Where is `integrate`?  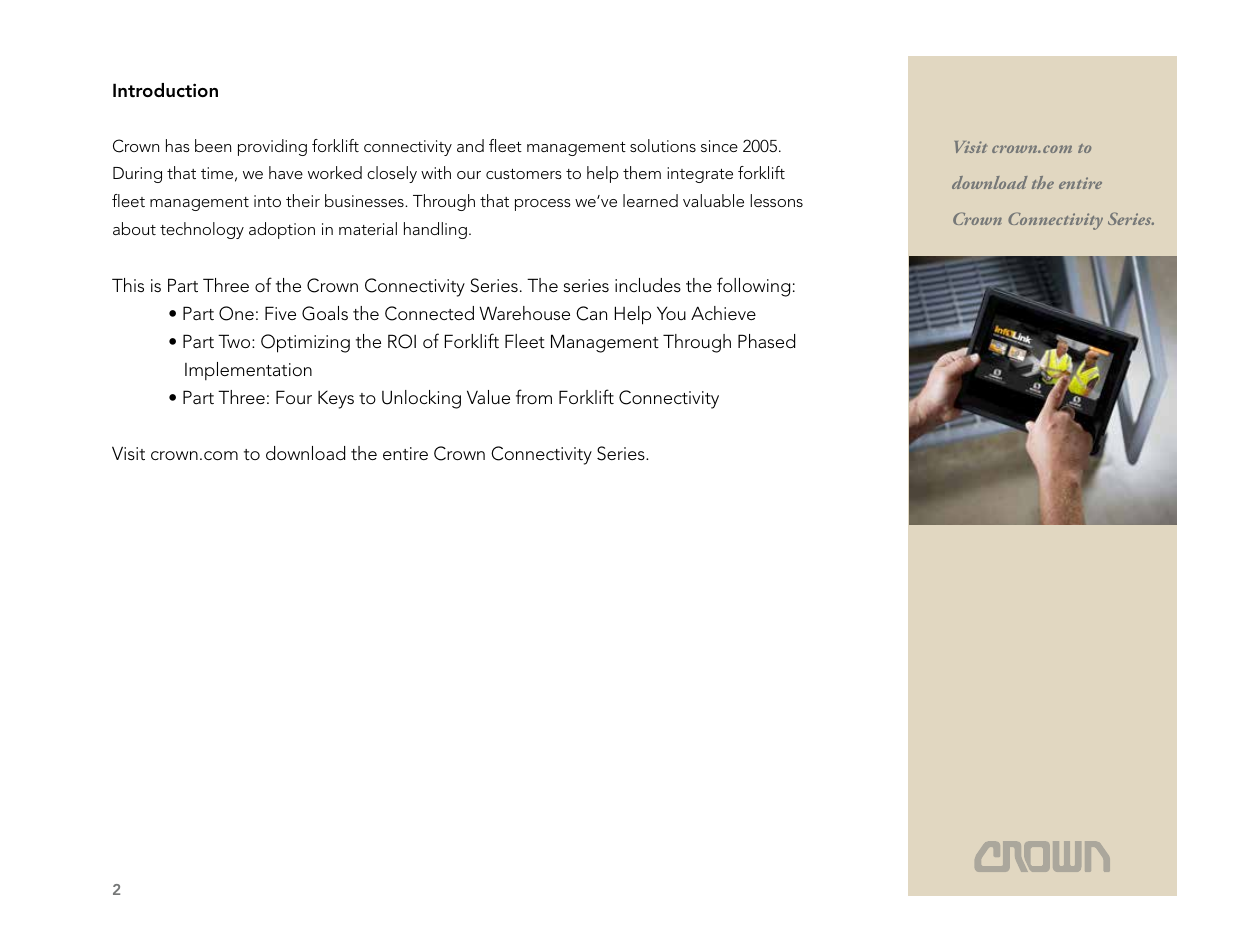
integrate is located at coordinates (700, 175).
